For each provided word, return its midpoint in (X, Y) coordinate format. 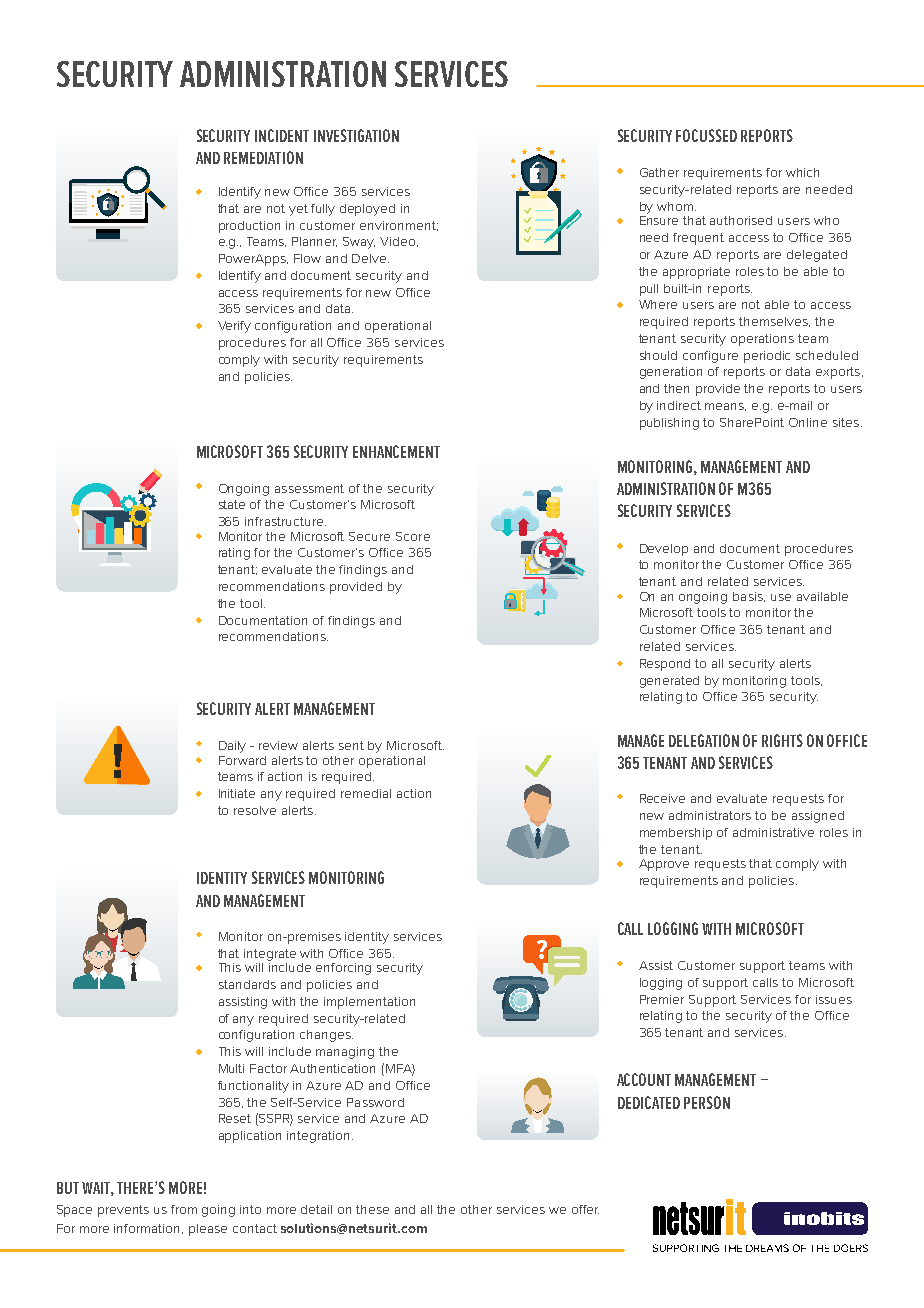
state (232, 504)
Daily (232, 747)
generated (669, 682)
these (372, 1209)
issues (834, 999)
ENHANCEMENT (396, 451)
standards (247, 984)
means (725, 407)
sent (351, 745)
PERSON (707, 1102)
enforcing (343, 969)
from (184, 1209)
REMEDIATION (263, 157)
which (802, 172)
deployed (367, 210)
